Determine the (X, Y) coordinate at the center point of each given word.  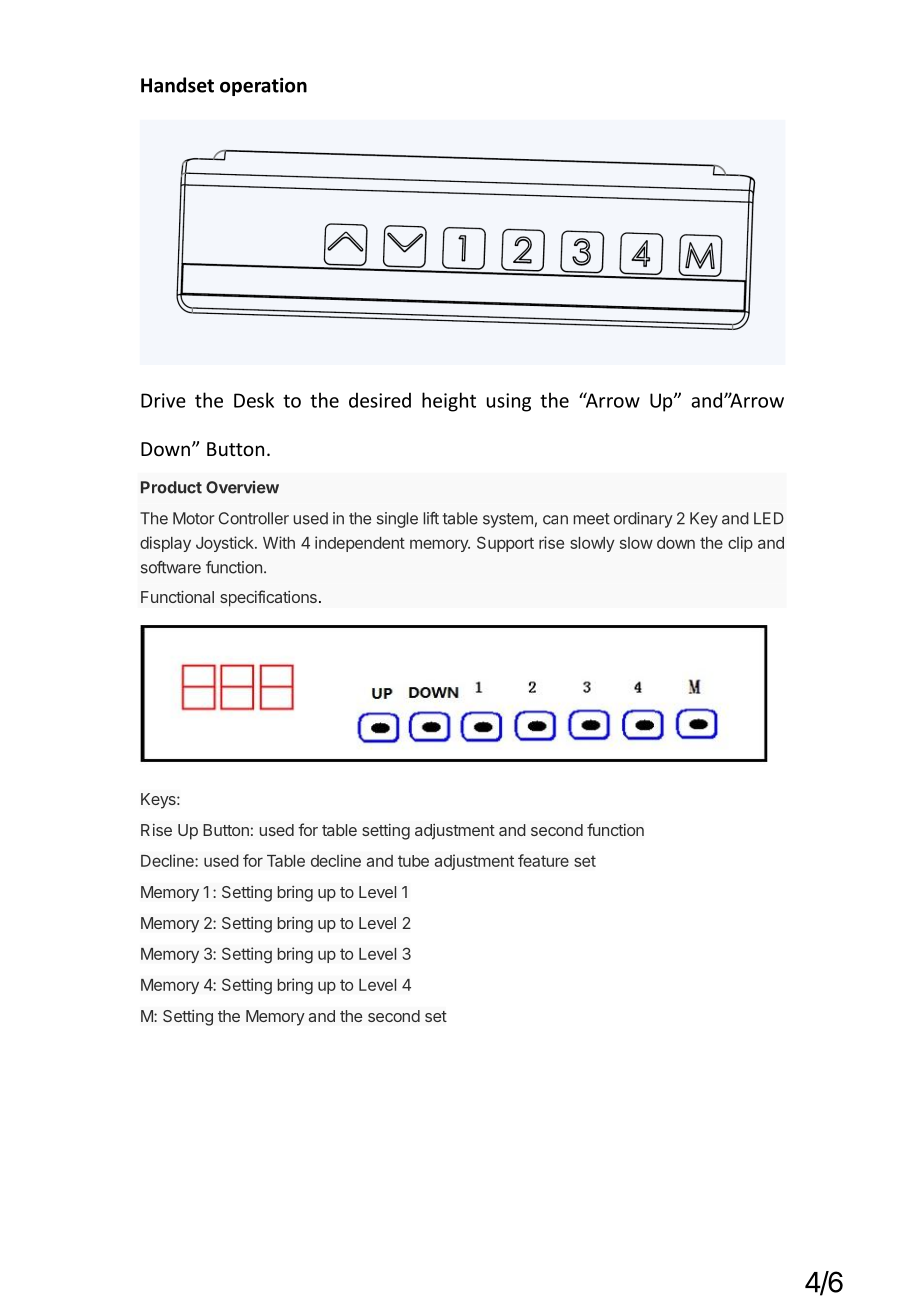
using (509, 402)
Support (505, 544)
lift (431, 518)
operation (263, 87)
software (171, 567)
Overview (242, 487)
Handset (177, 85)
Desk (254, 400)
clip (740, 544)
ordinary (643, 520)
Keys (159, 801)
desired (380, 400)
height (449, 402)
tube (413, 861)
